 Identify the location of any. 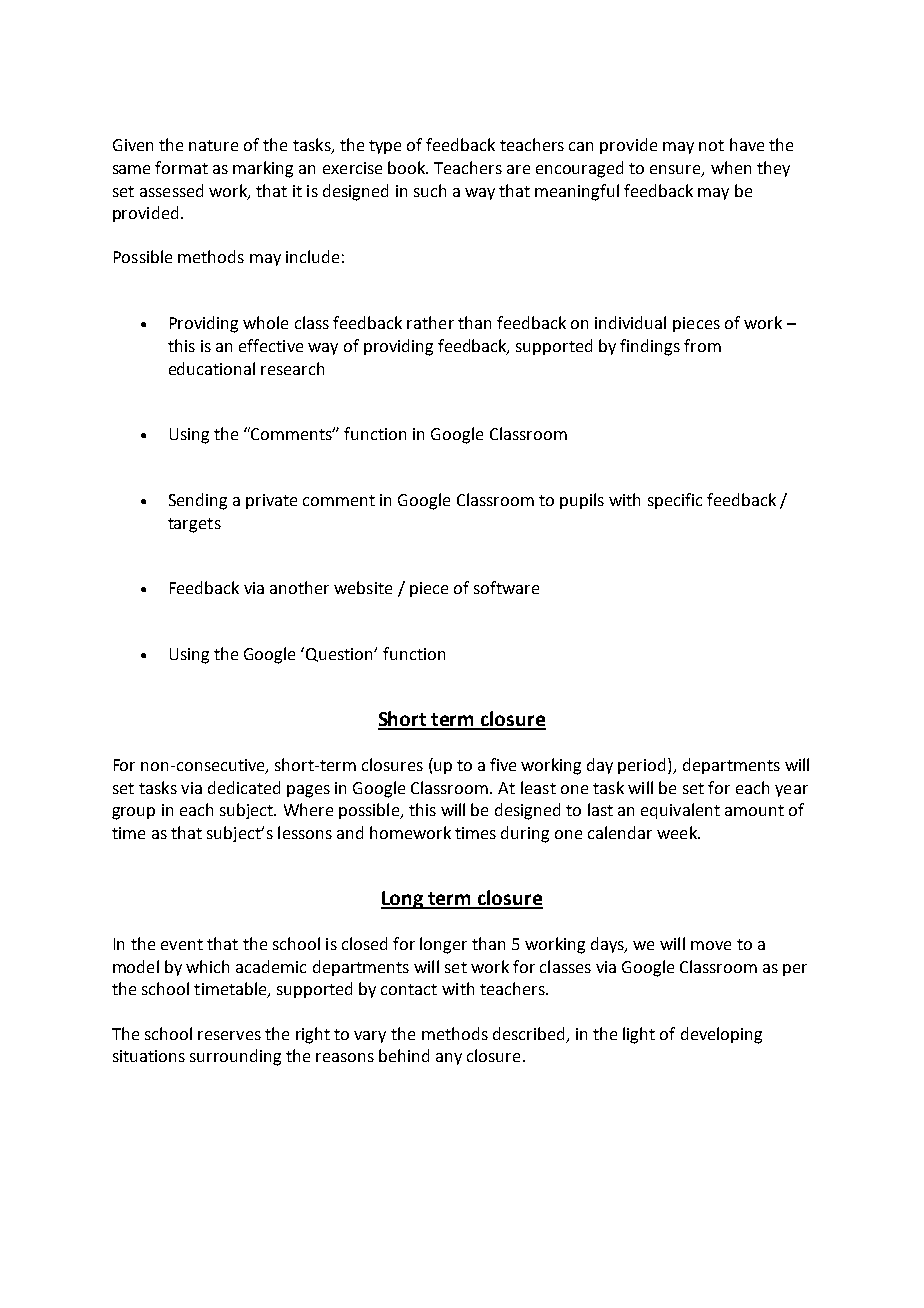
(449, 1059).
